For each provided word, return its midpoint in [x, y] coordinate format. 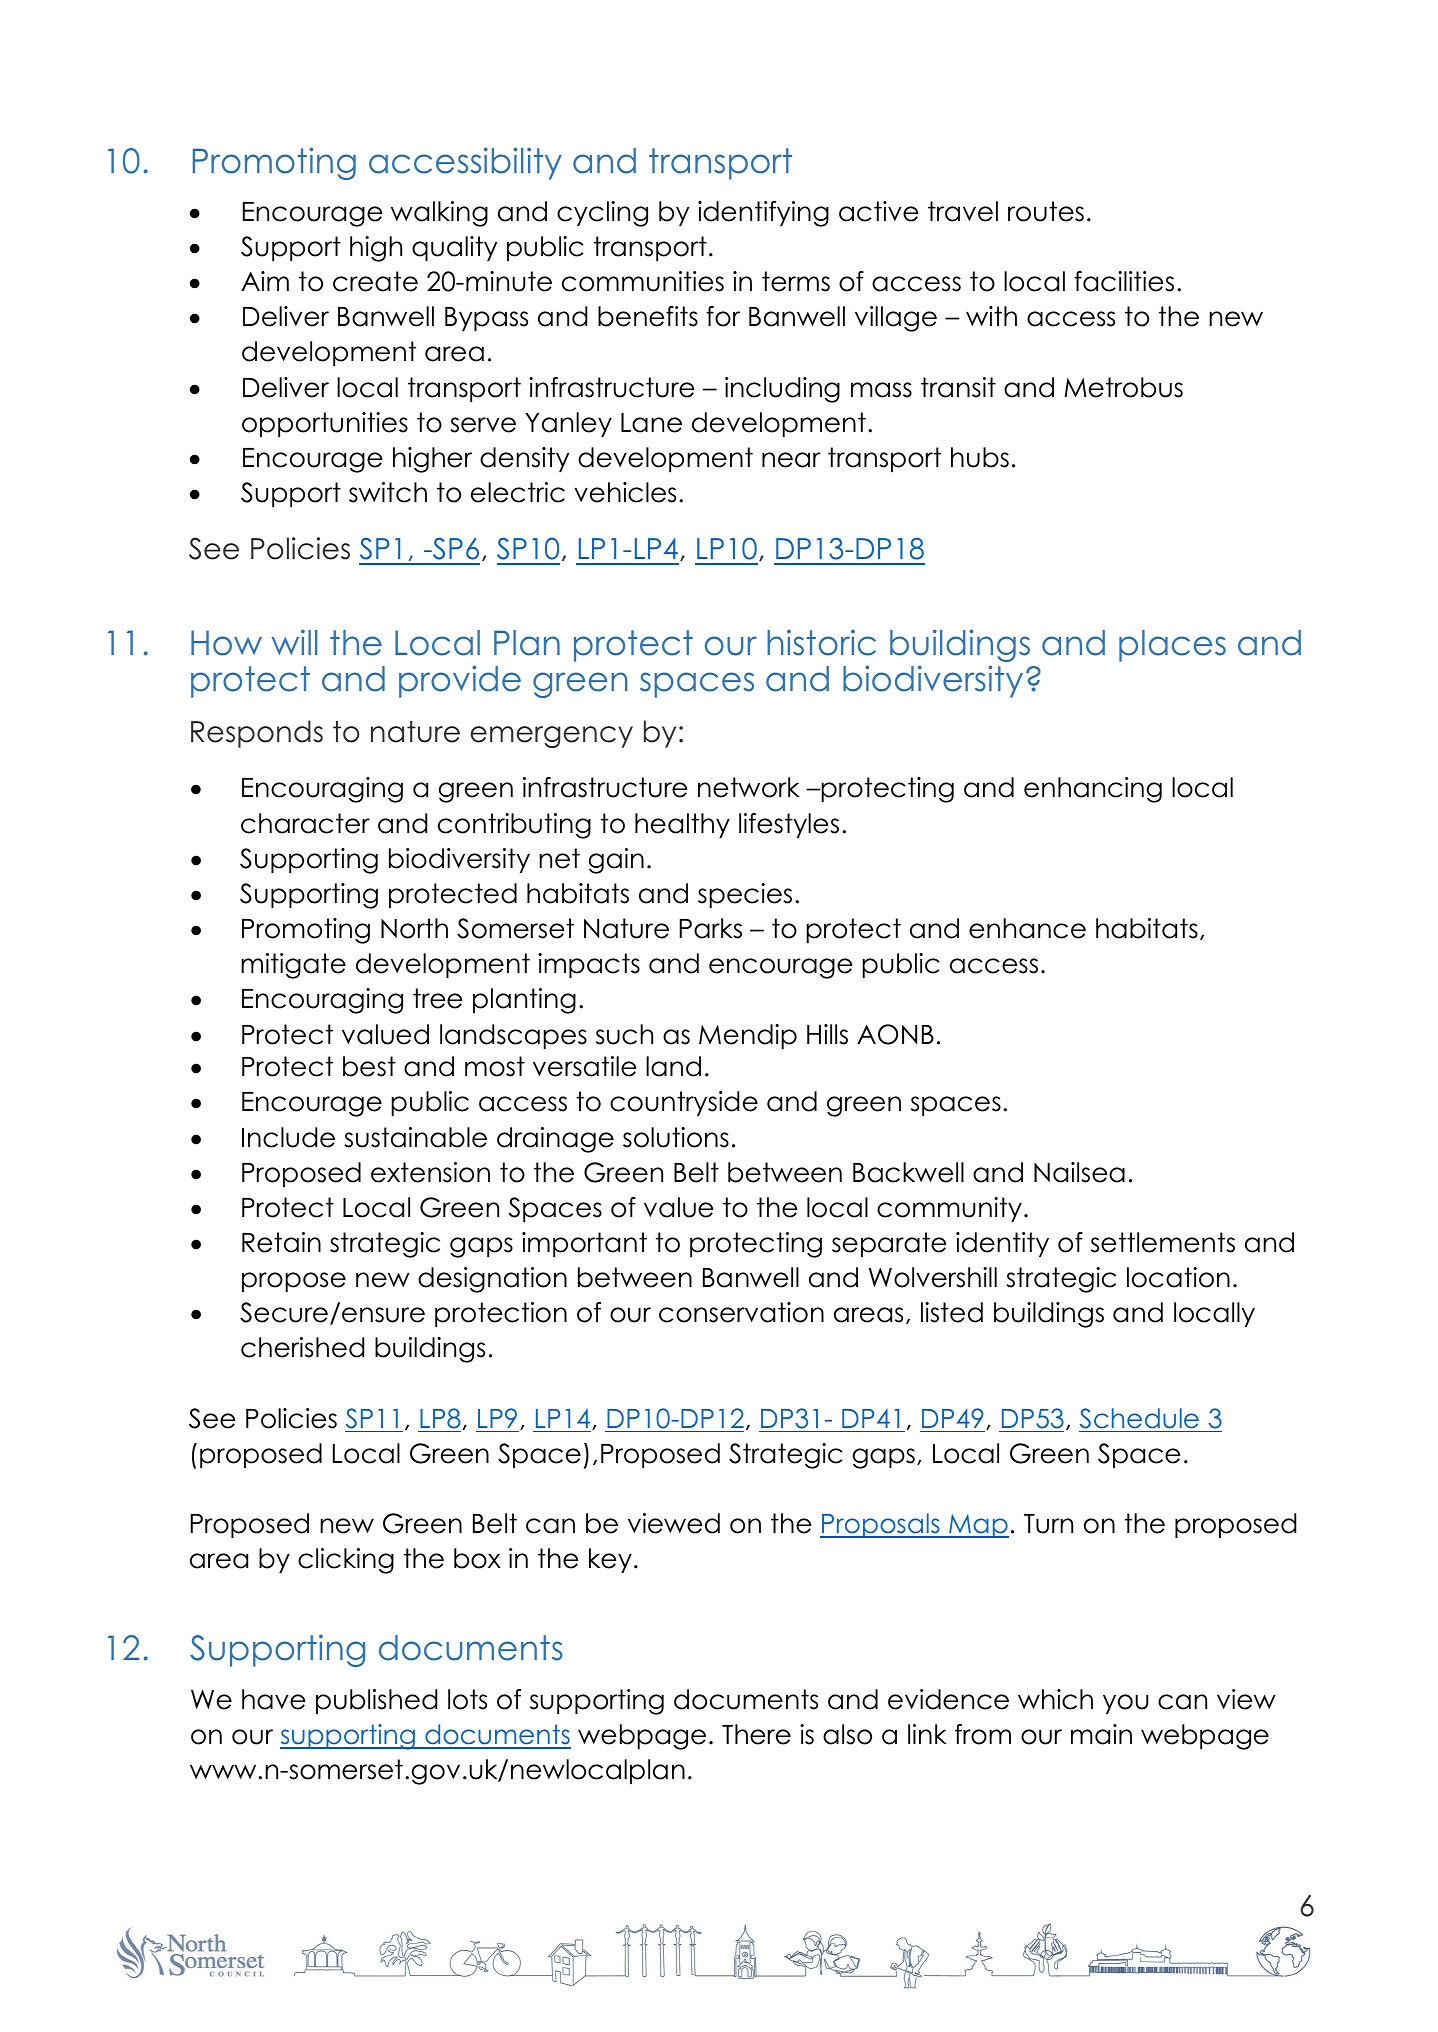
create [375, 281]
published [376, 1701]
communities [643, 281]
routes [1046, 211]
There [756, 1734]
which [1055, 1699]
